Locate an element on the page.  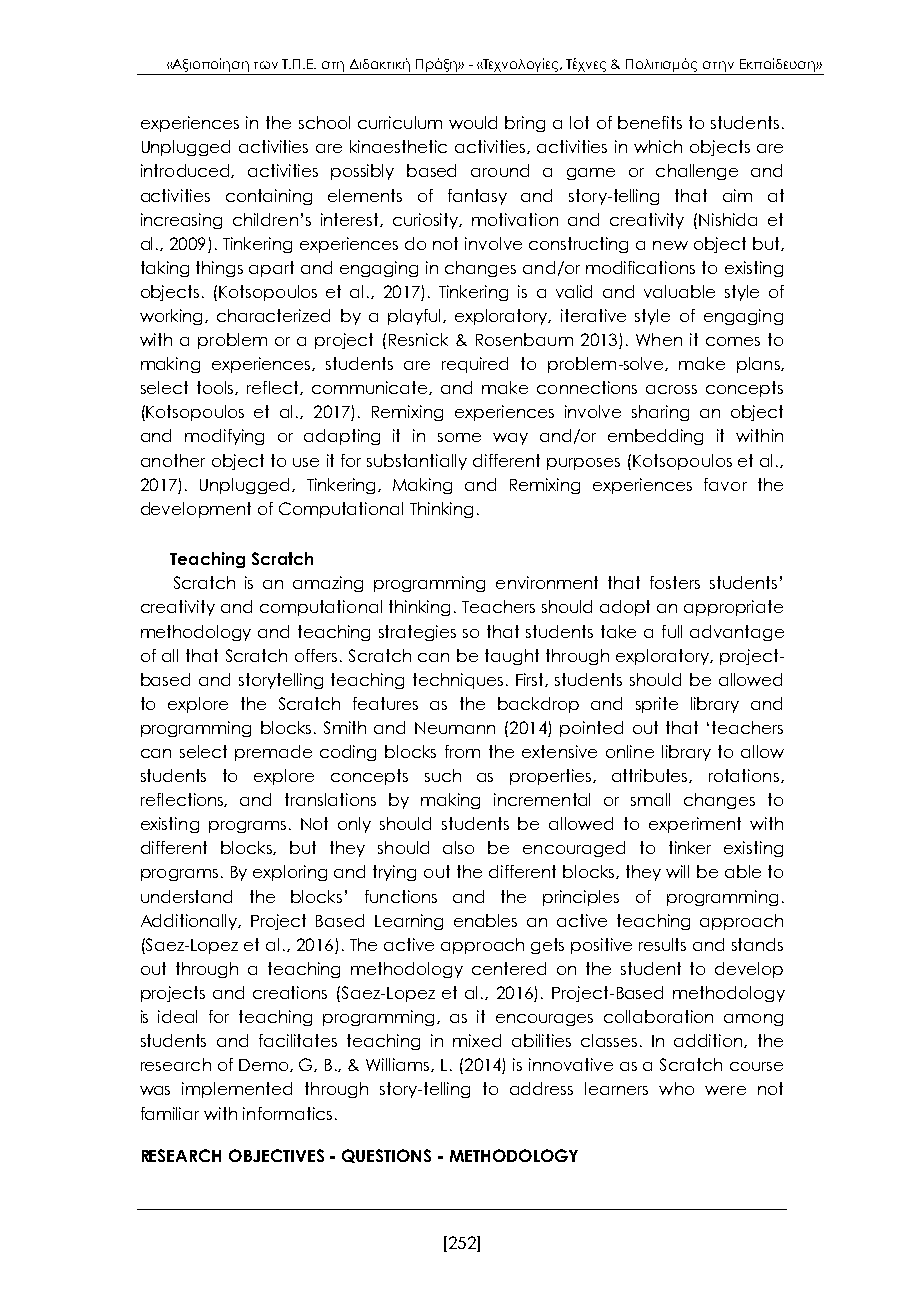
strategies is located at coordinates (417, 633).
